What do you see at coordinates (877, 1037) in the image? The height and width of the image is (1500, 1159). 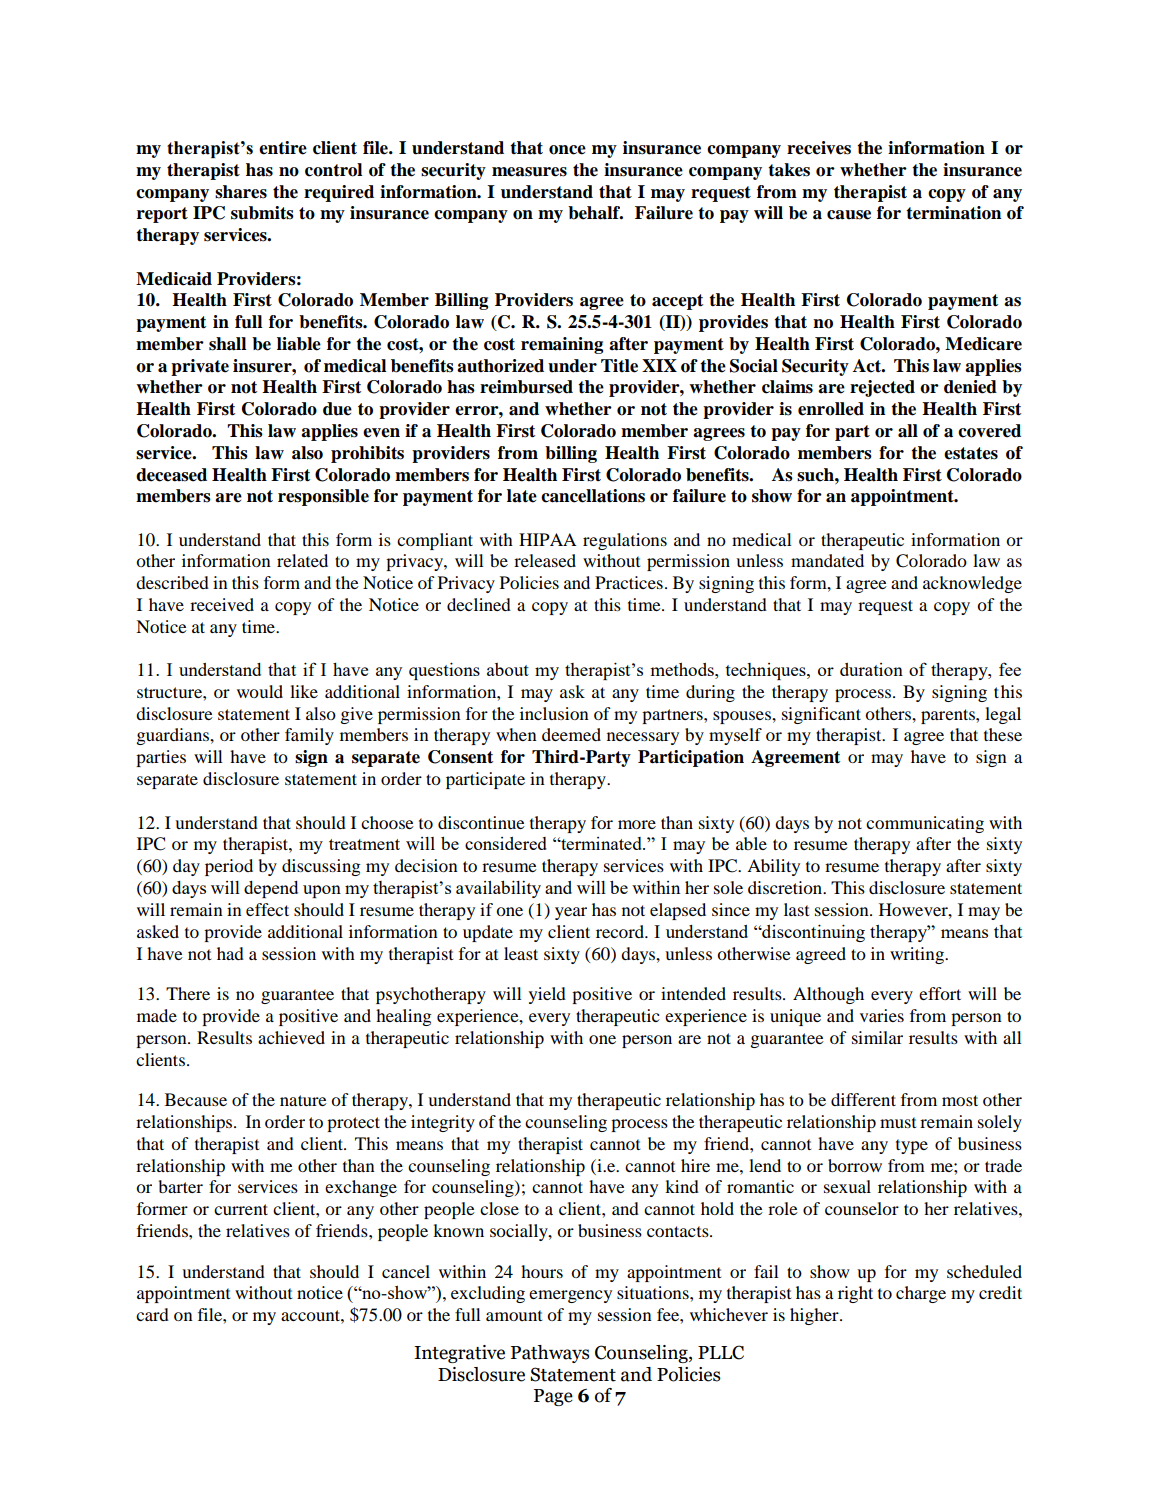 I see `similar` at bounding box center [877, 1037].
